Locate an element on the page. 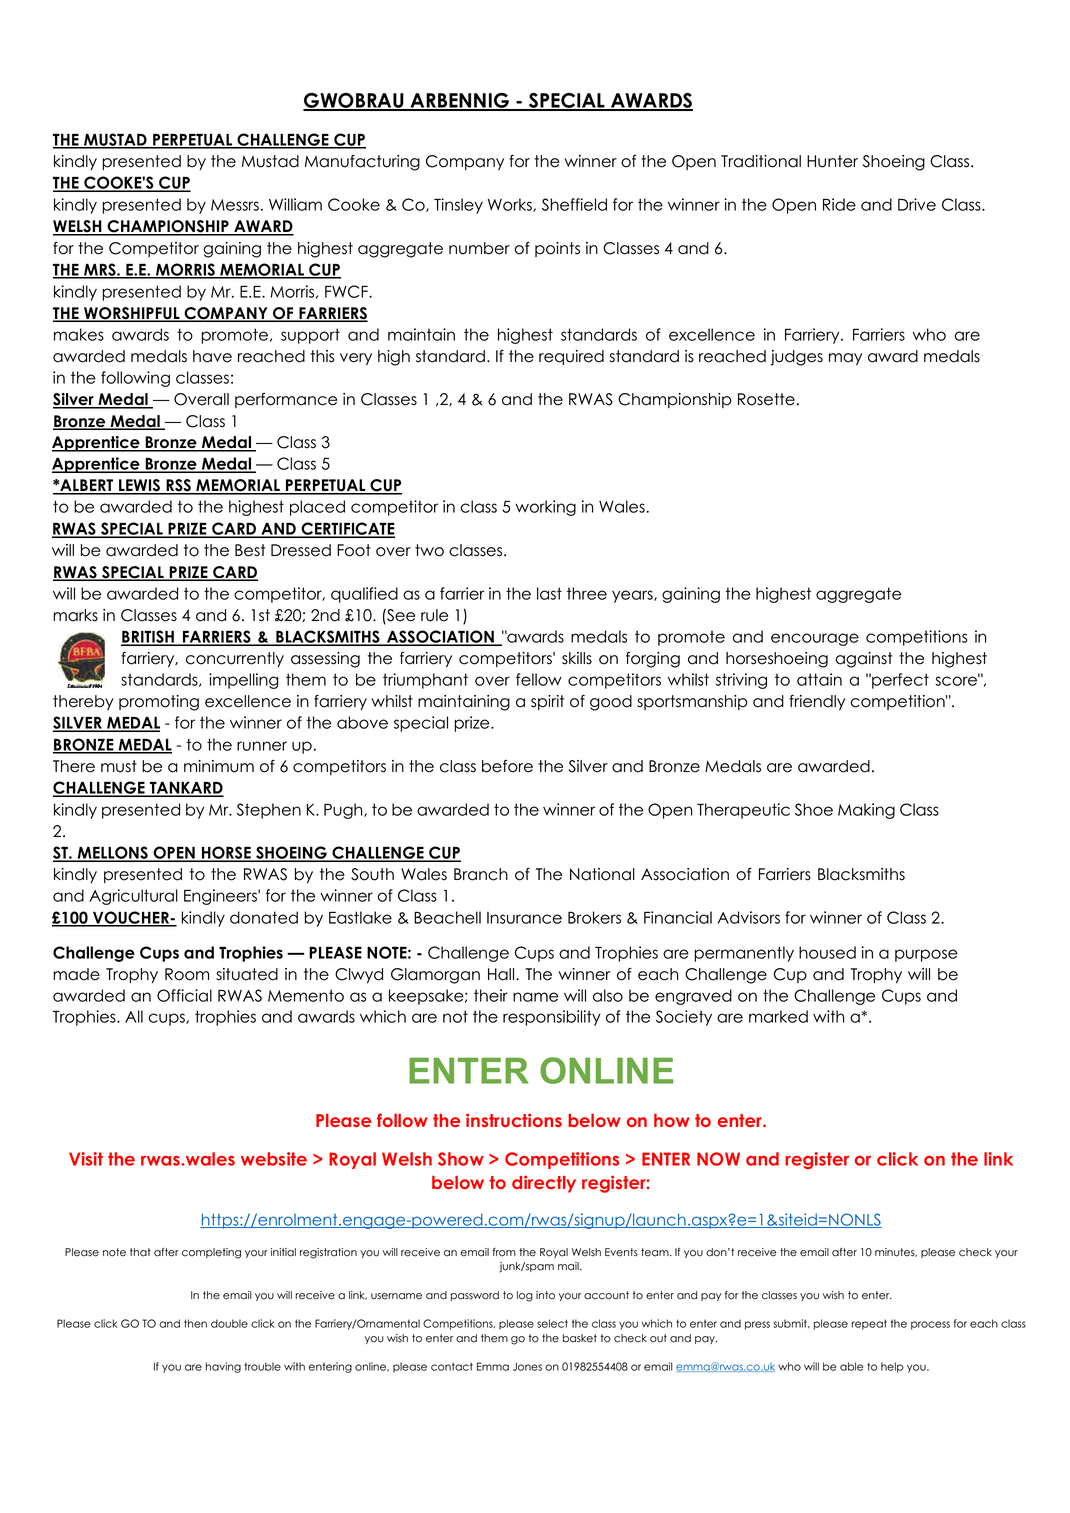 This image has height=1513, width=1070. RSS is located at coordinates (178, 486).
